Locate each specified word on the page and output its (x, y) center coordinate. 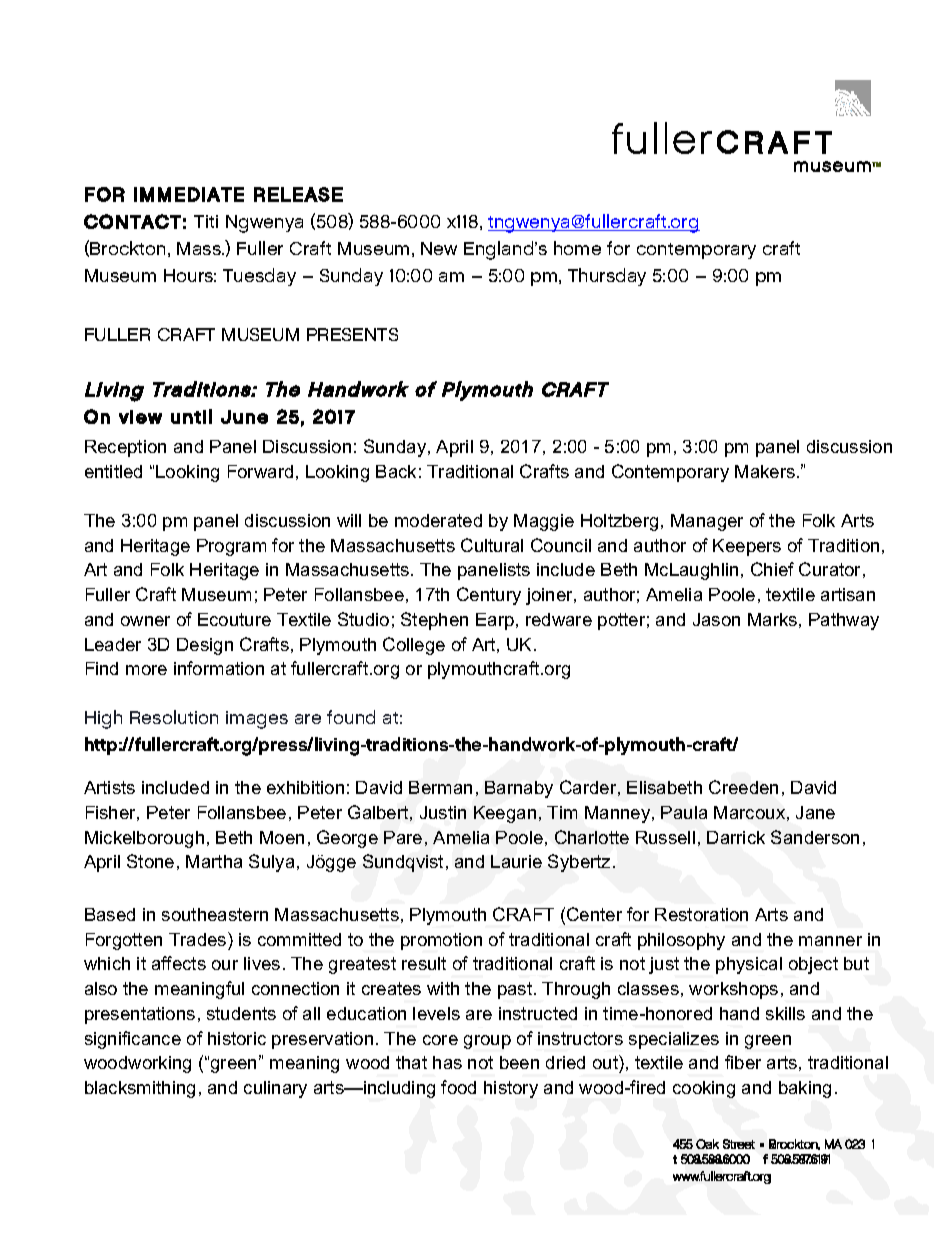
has (447, 1062)
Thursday (607, 277)
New (439, 248)
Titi (206, 221)
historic (237, 1038)
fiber (743, 1062)
